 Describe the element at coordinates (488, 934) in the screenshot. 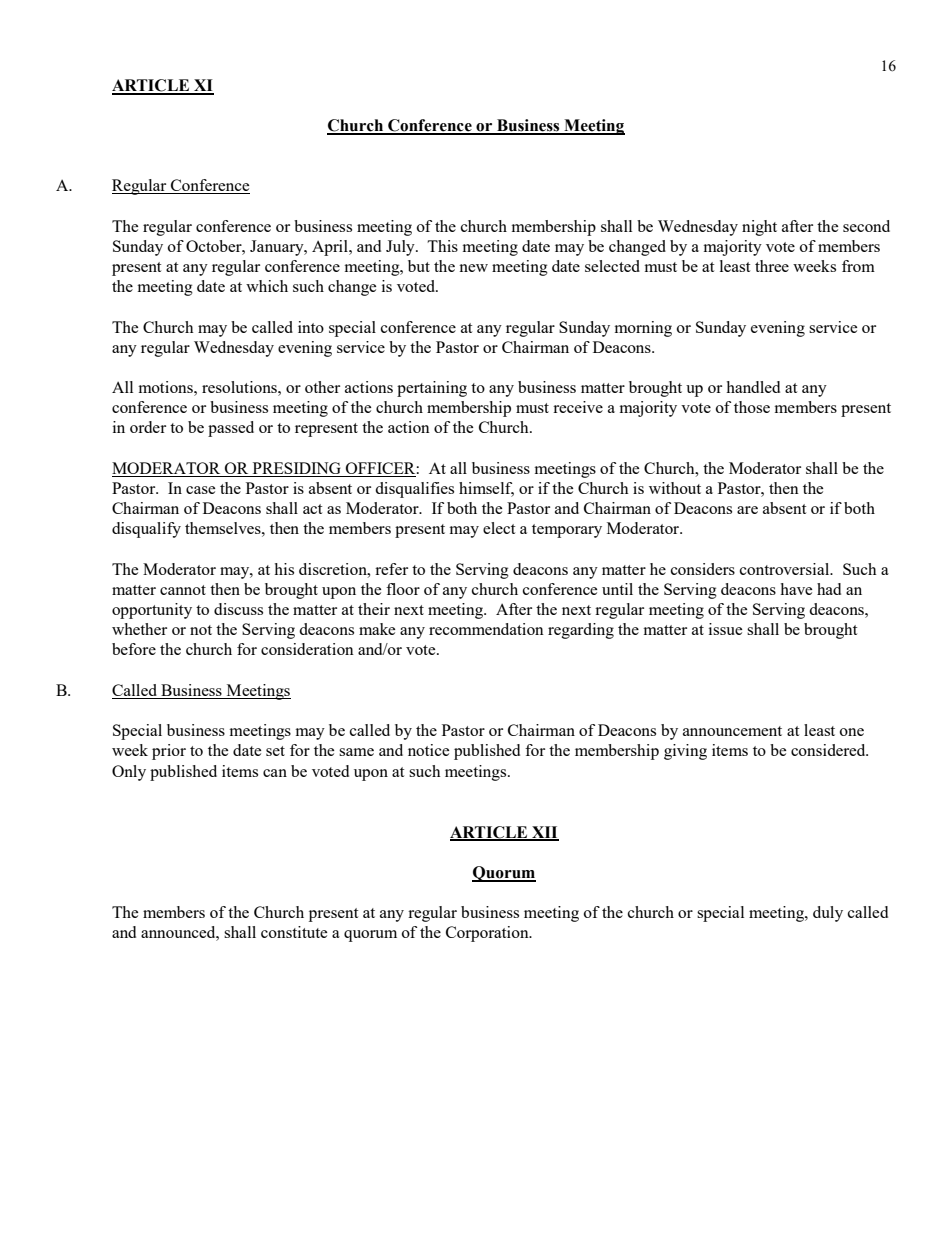

I see `Corporation` at that location.
